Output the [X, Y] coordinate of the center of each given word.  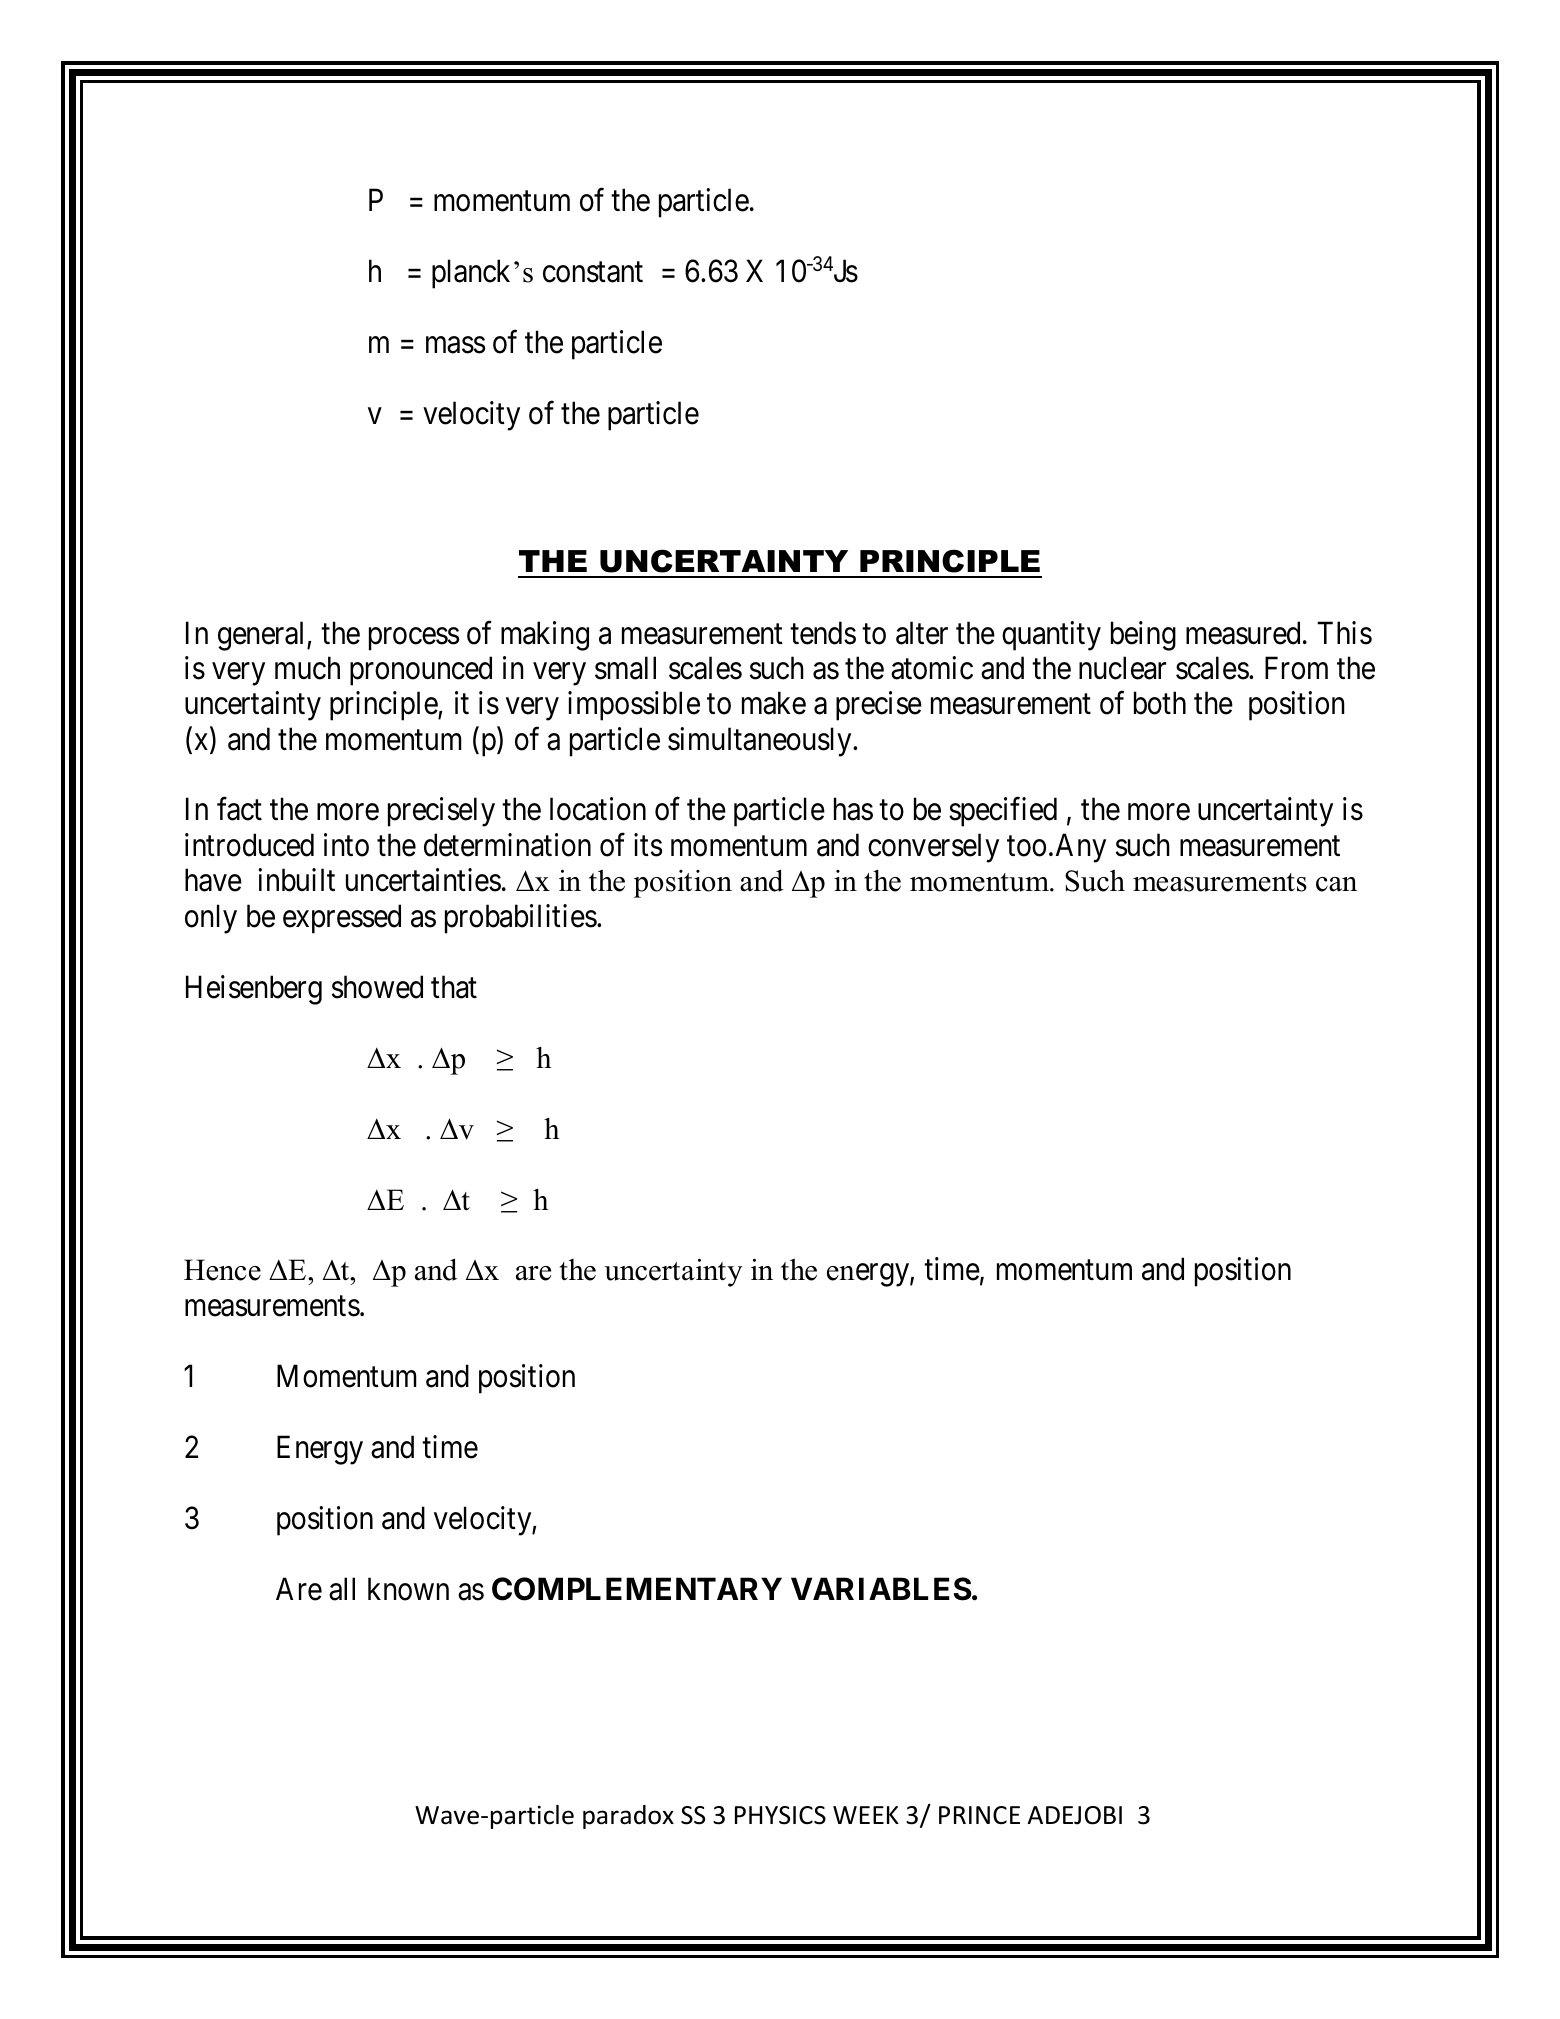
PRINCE [979, 1815]
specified [1003, 812]
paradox [628, 1817]
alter [922, 633]
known [408, 1589]
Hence [222, 1270]
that [454, 987]
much [307, 668]
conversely [933, 848]
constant [593, 273]
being [1143, 636]
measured [1243, 633]
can [1336, 884]
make [774, 703]
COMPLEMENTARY [637, 1589]
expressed [342, 919]
